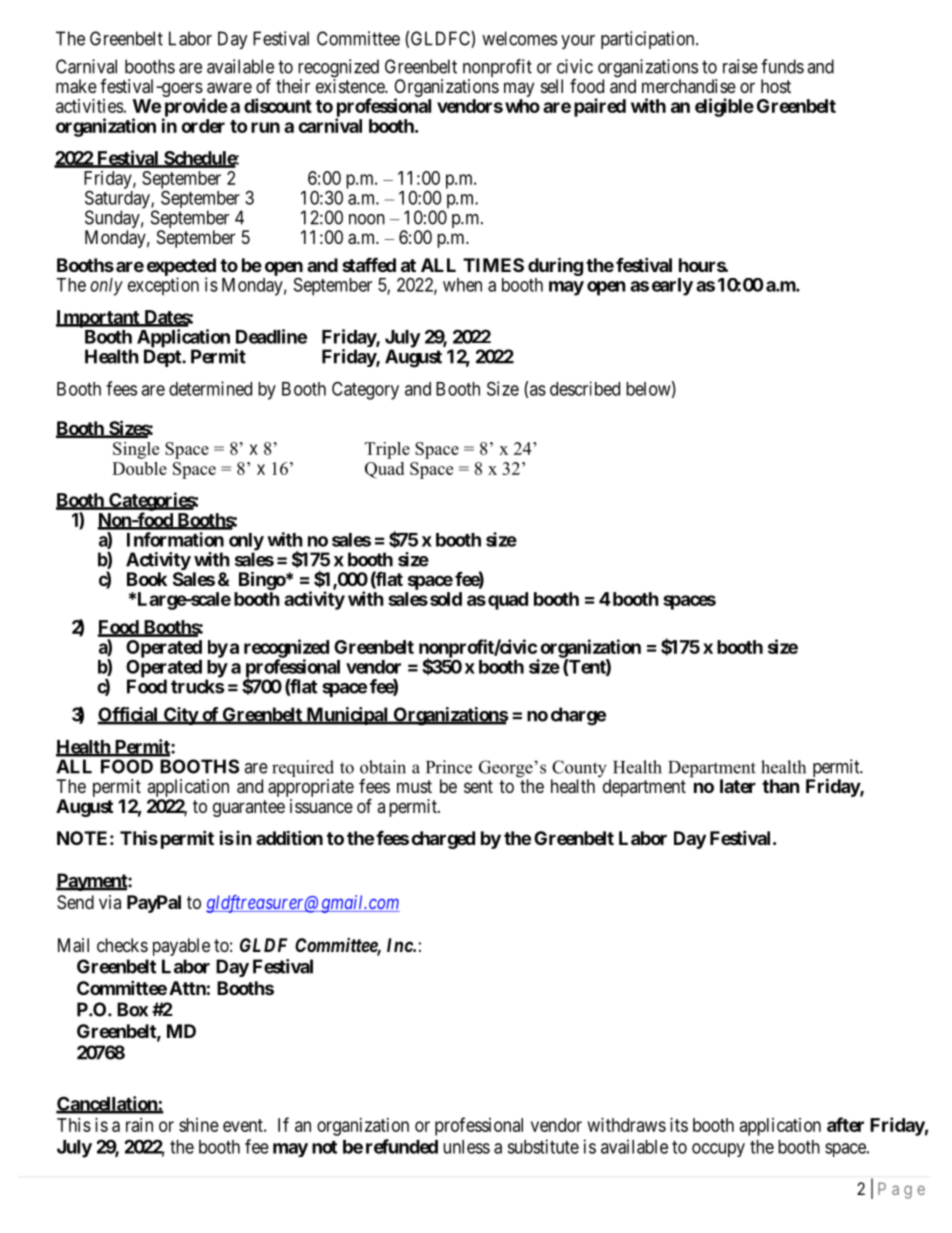 This screenshot has width=952, height=1233. Describe the element at coordinates (718, 1150) in the screenshot. I see `occupy` at that location.
